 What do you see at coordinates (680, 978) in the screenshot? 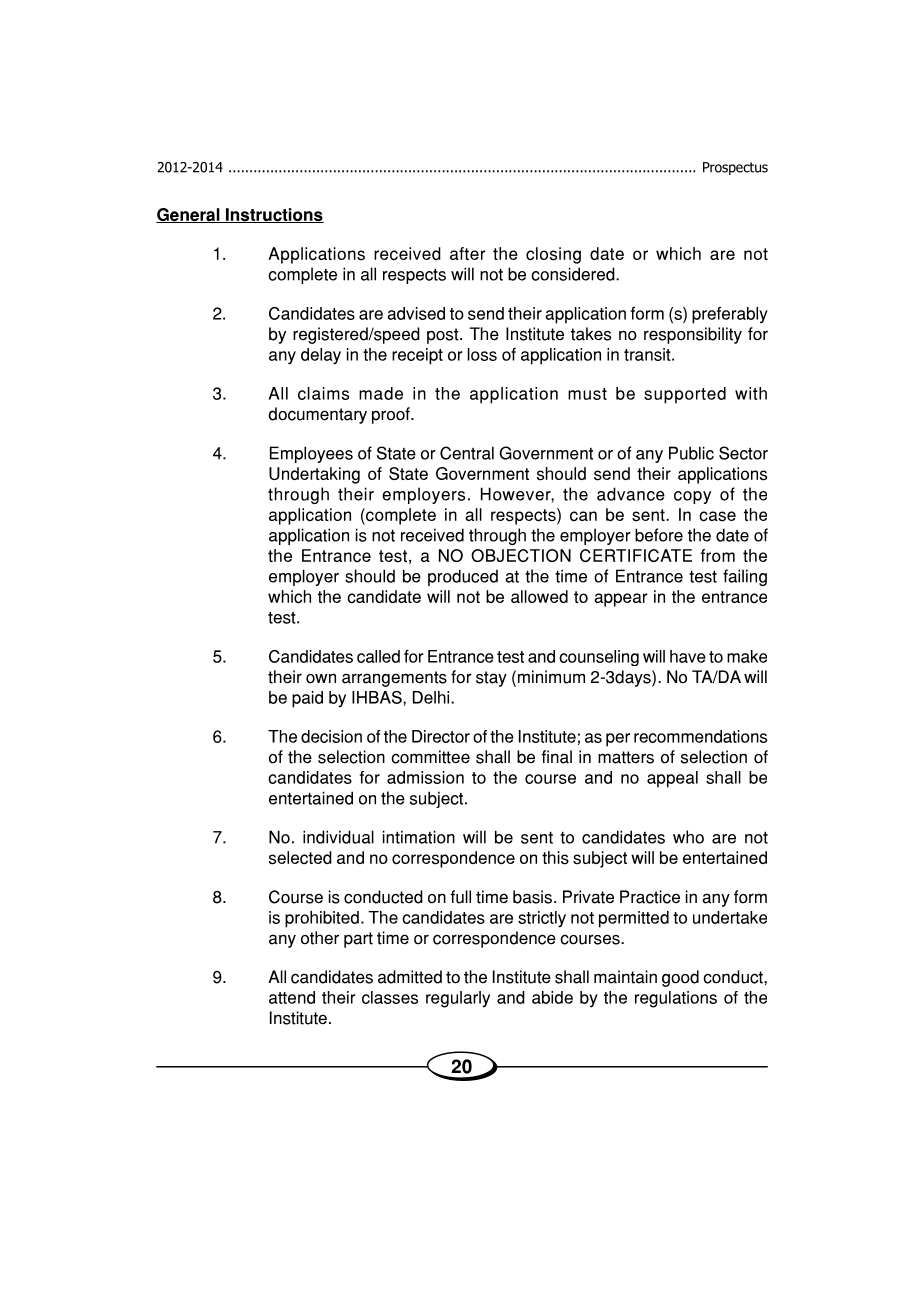
I see `good` at bounding box center [680, 978].
